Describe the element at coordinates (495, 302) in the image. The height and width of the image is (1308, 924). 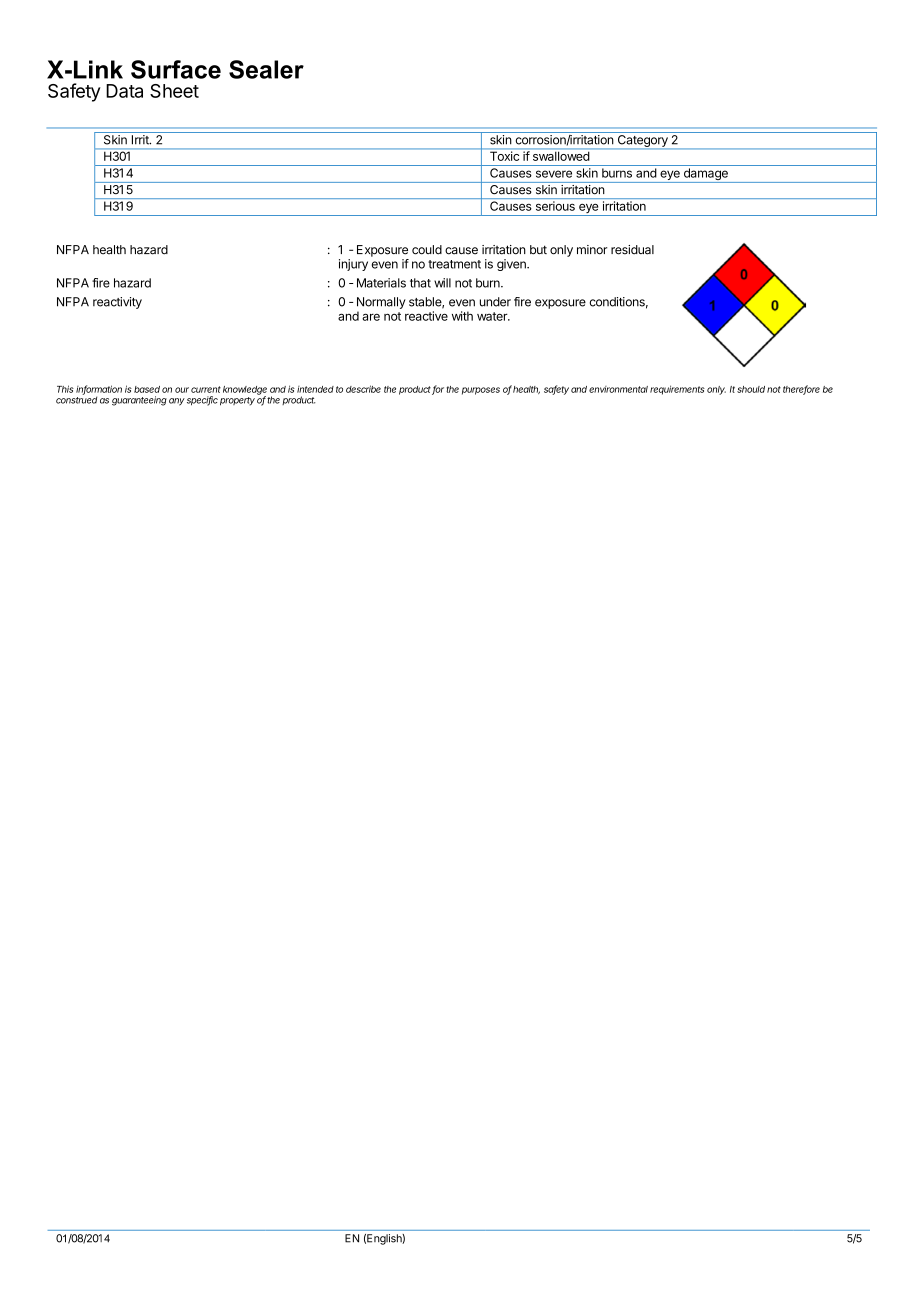
I see `under` at that location.
